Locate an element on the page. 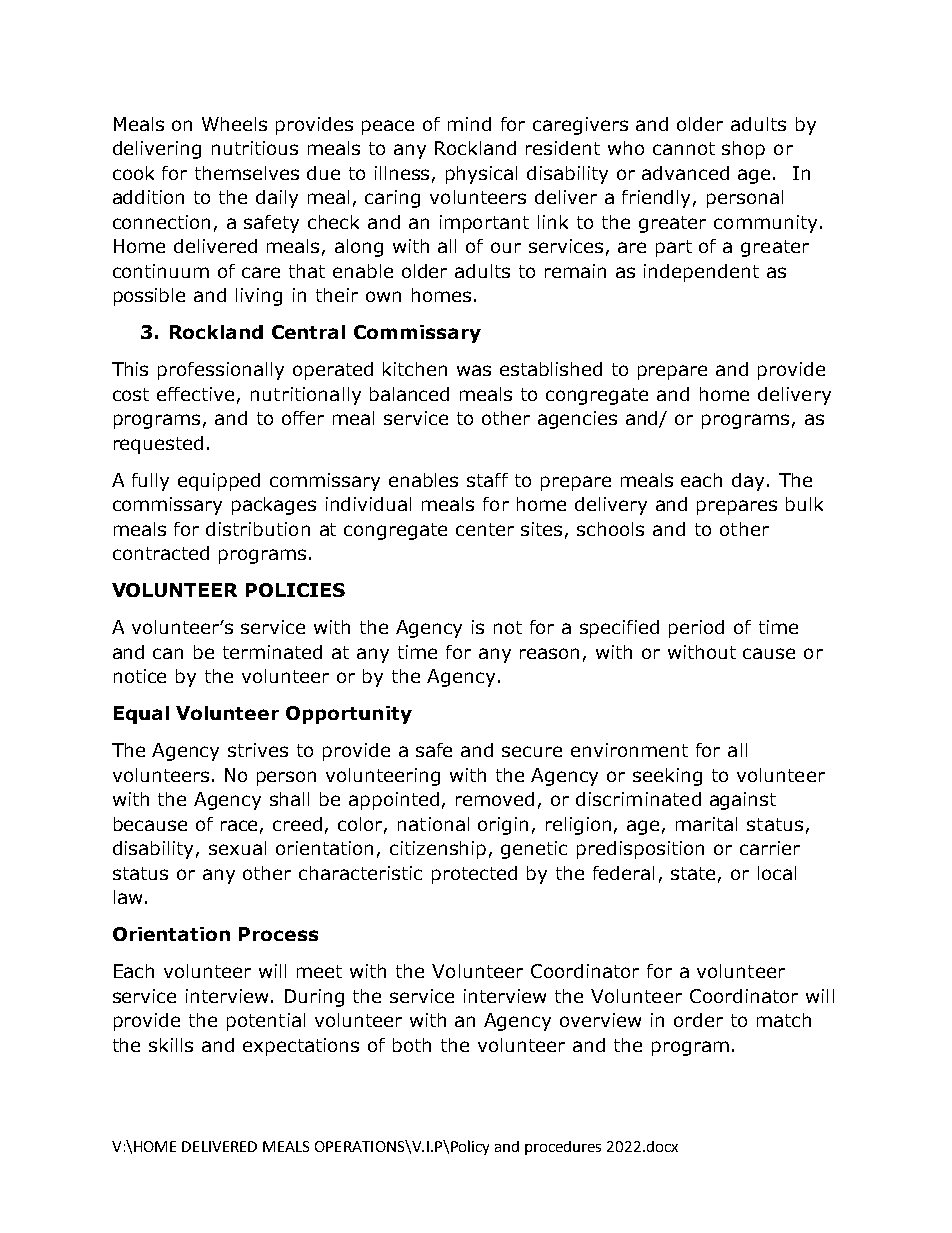  sexual is located at coordinates (237, 848).
